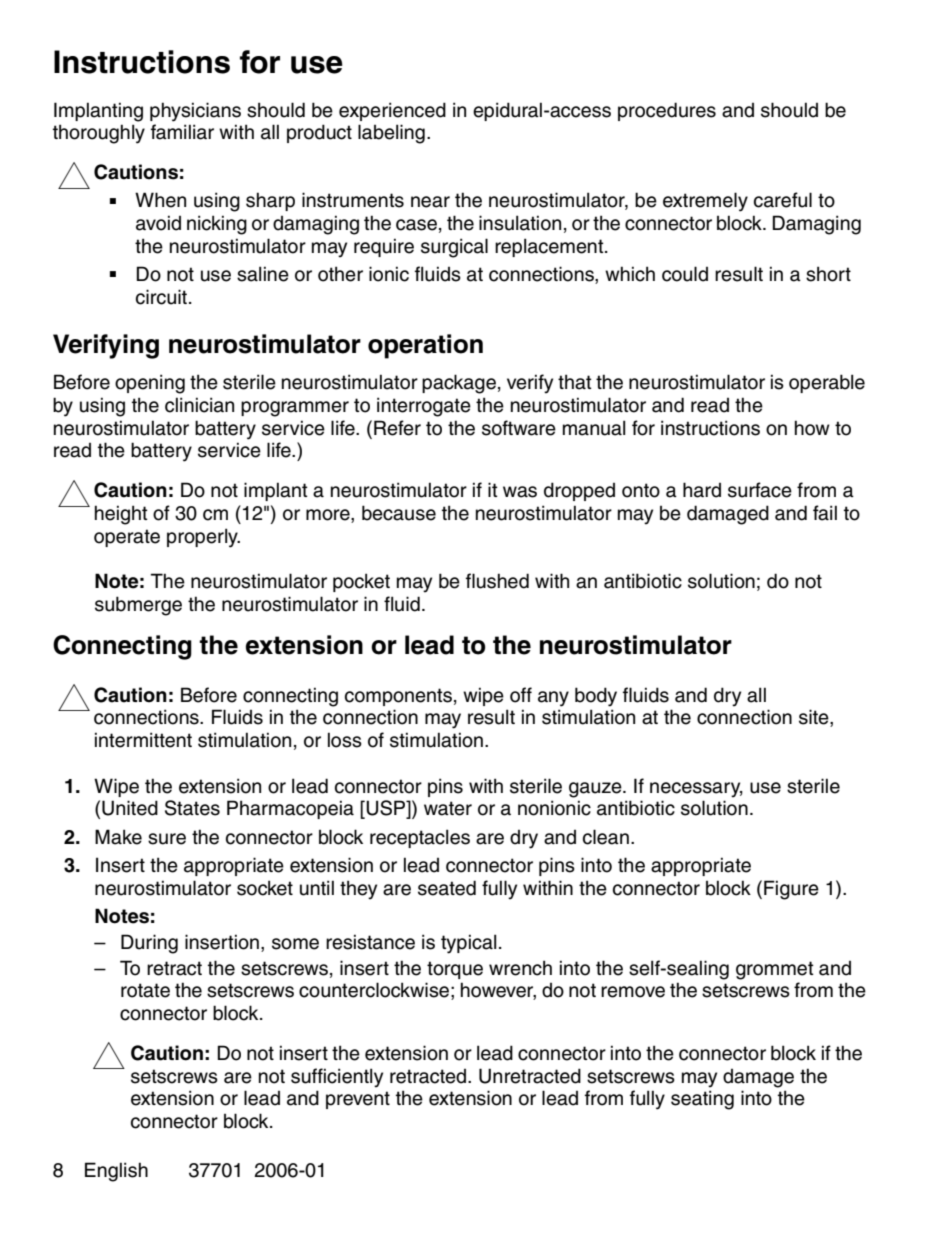  What do you see at coordinates (760, 490) in the document?
I see `surface` at bounding box center [760, 490].
